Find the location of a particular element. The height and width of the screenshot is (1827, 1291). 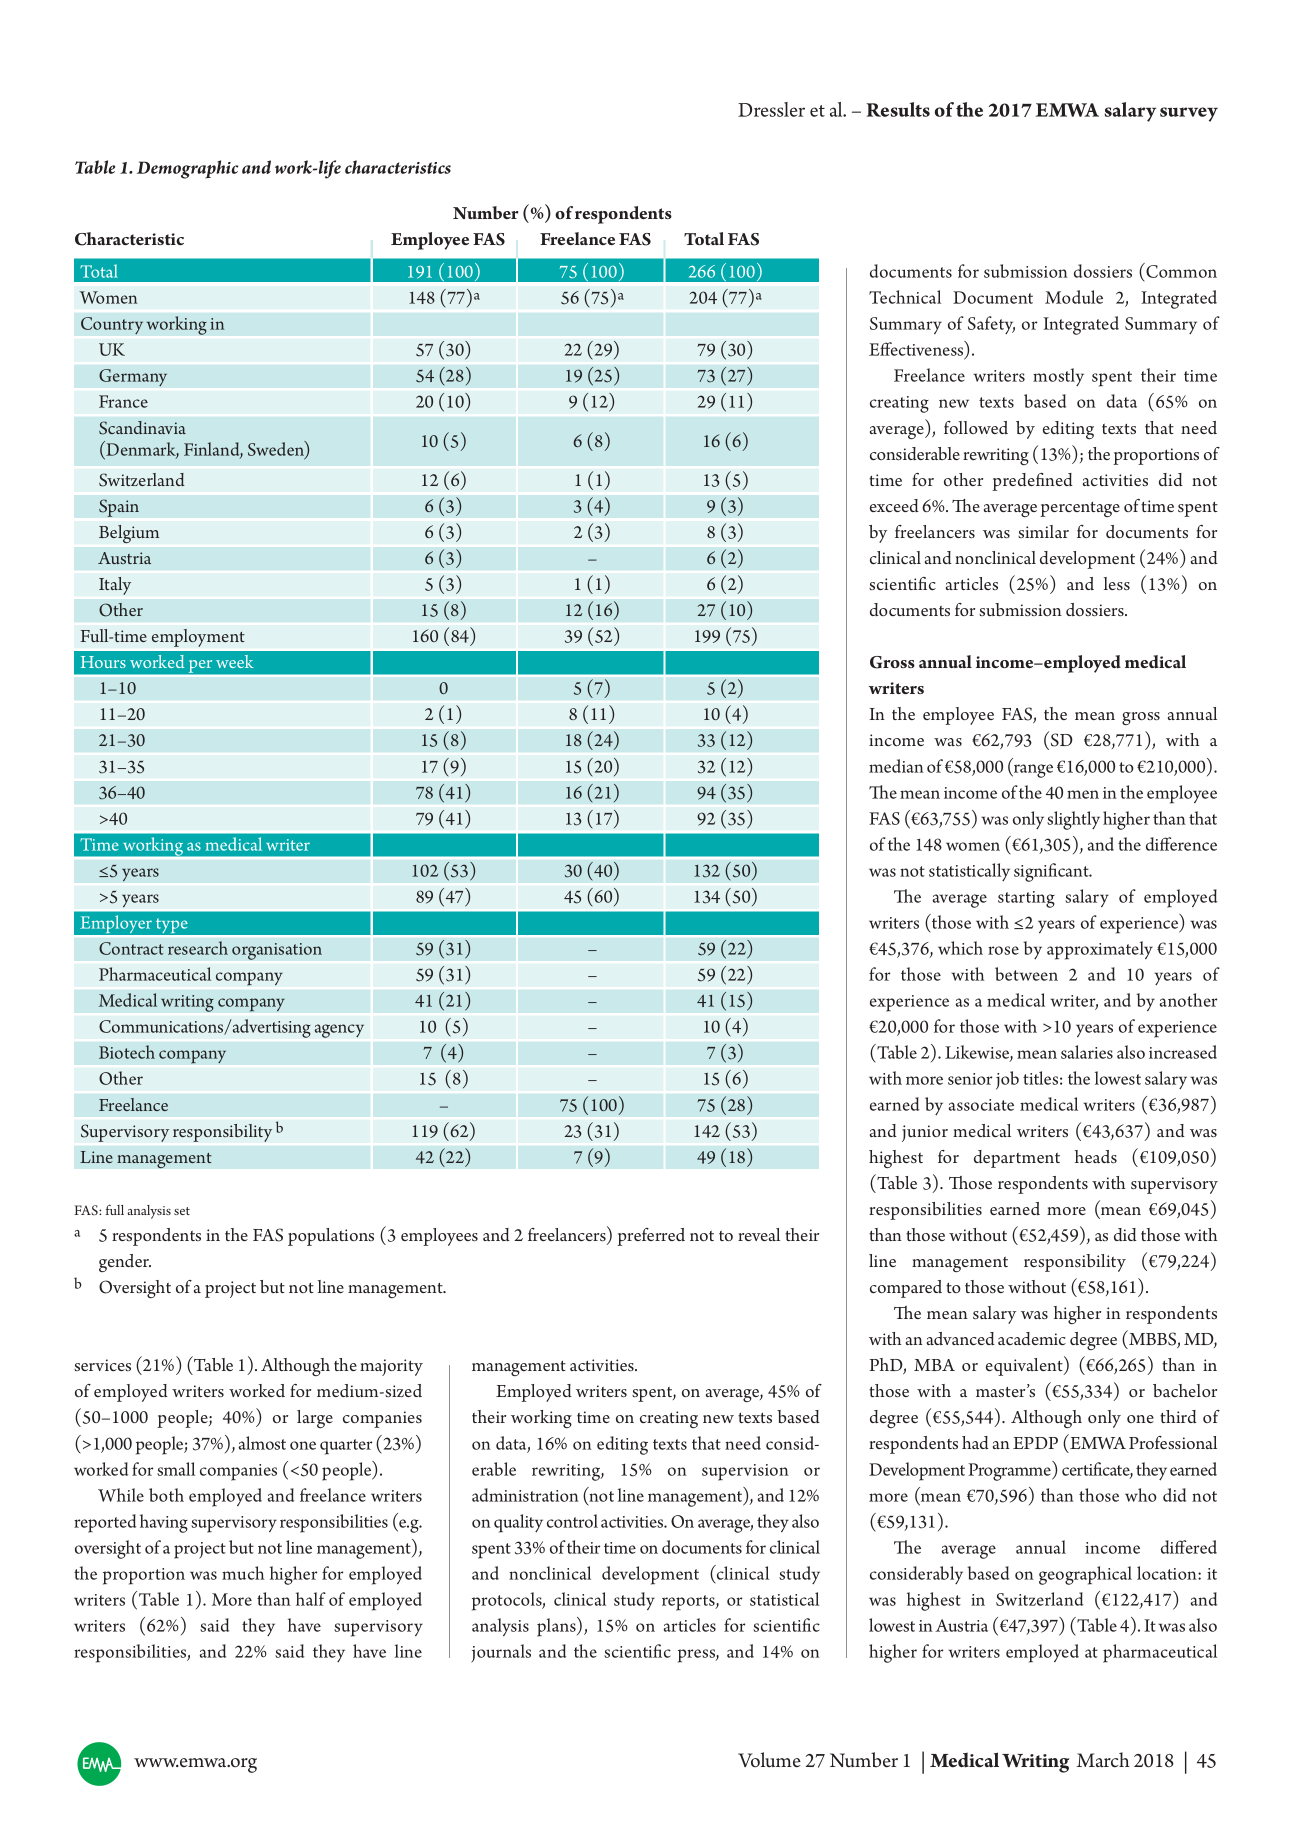

survey is located at coordinates (1189, 114).
